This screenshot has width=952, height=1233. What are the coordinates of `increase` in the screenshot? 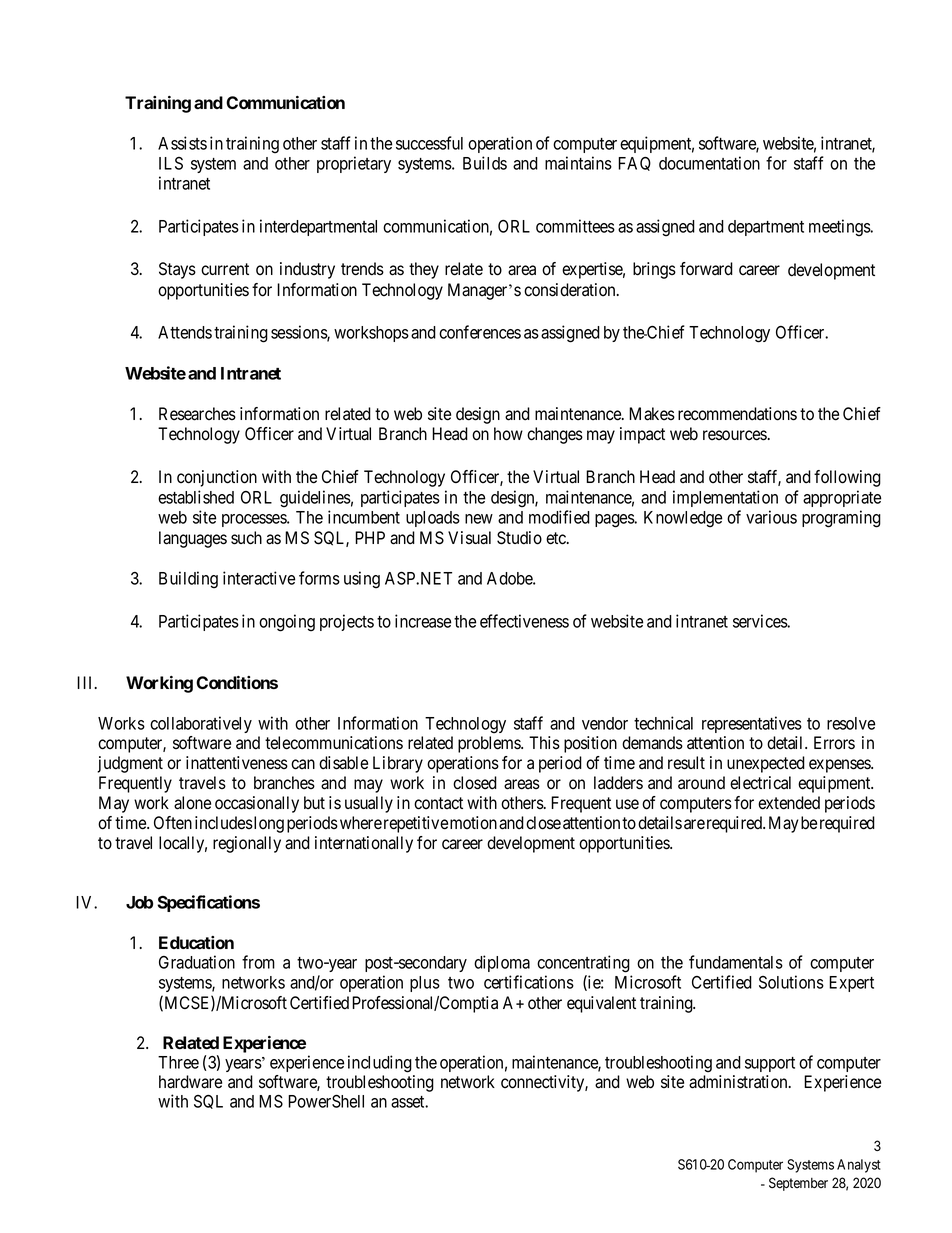 It's located at (423, 621).
